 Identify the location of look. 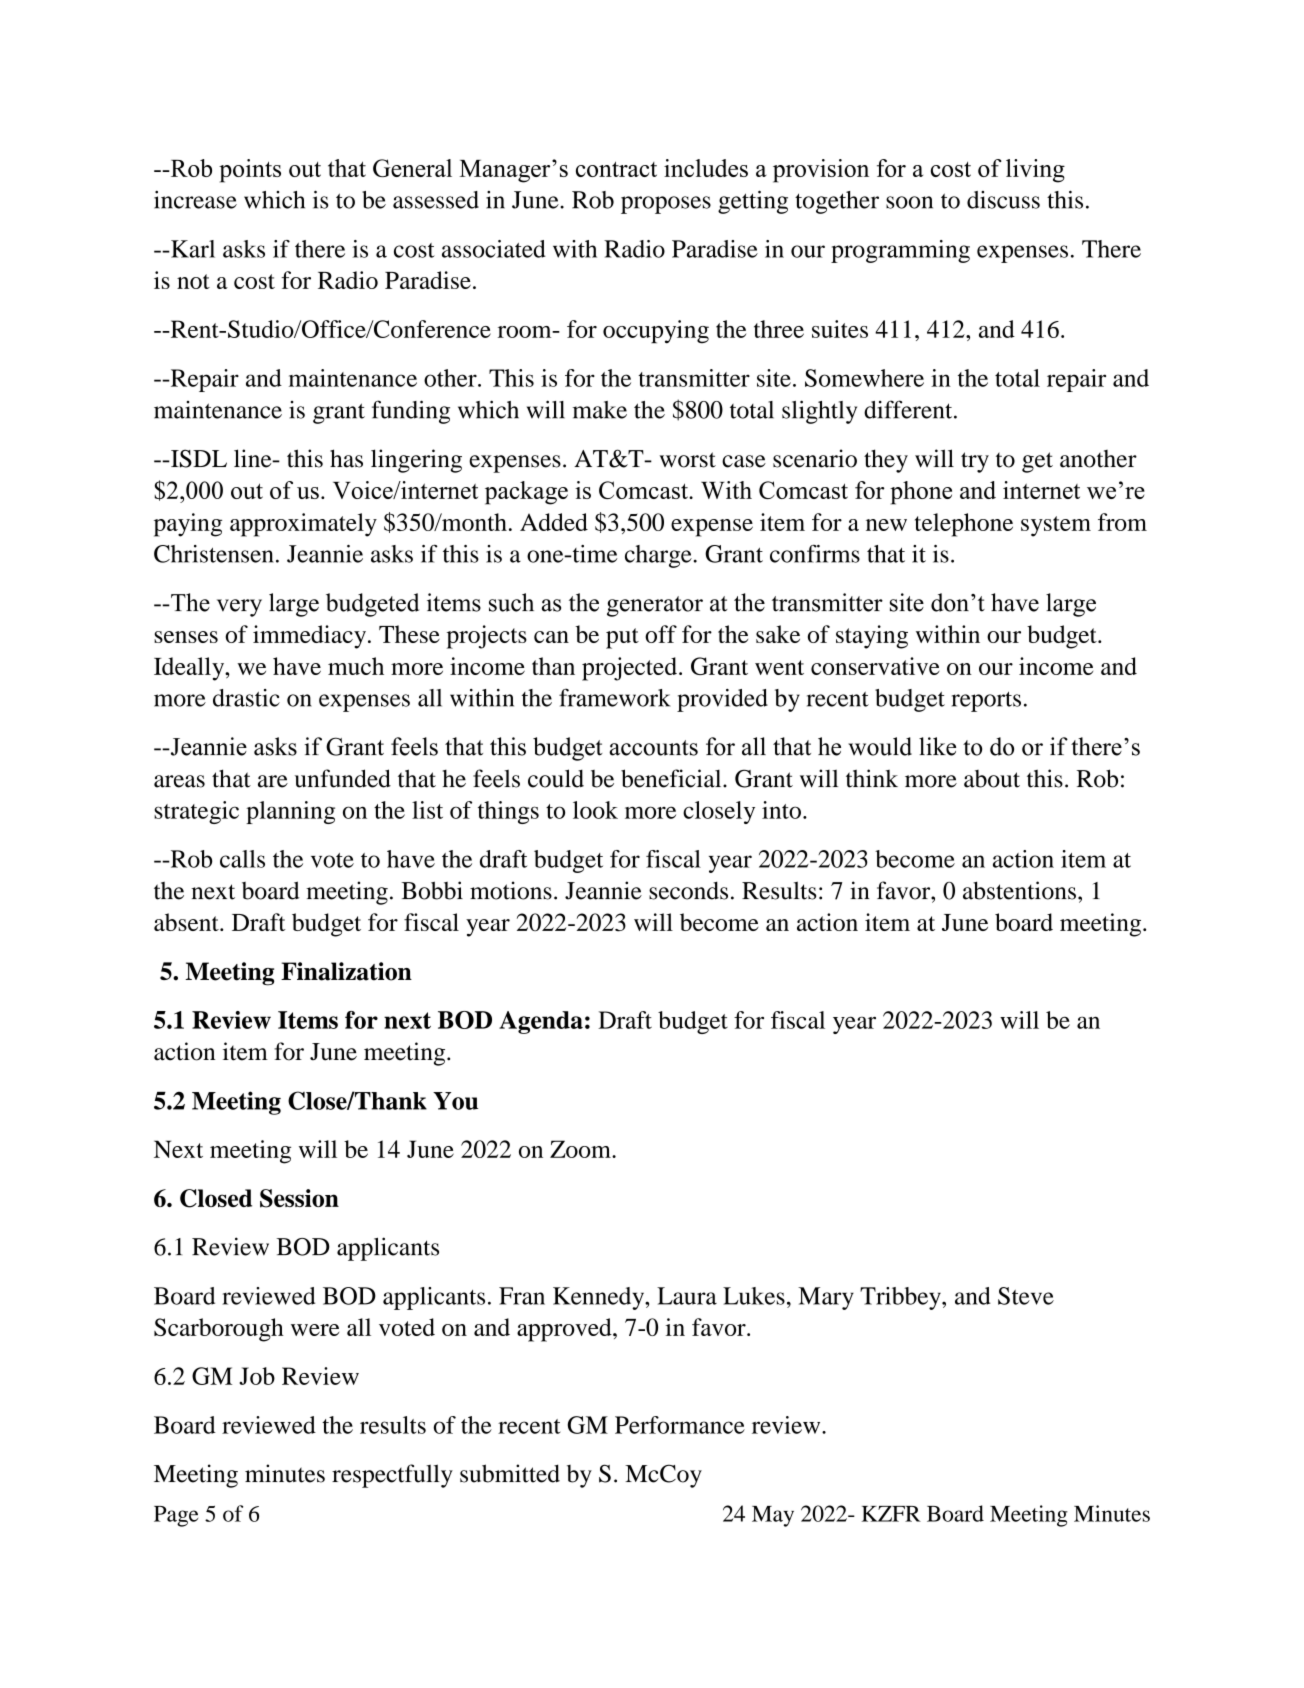
(595, 810).
